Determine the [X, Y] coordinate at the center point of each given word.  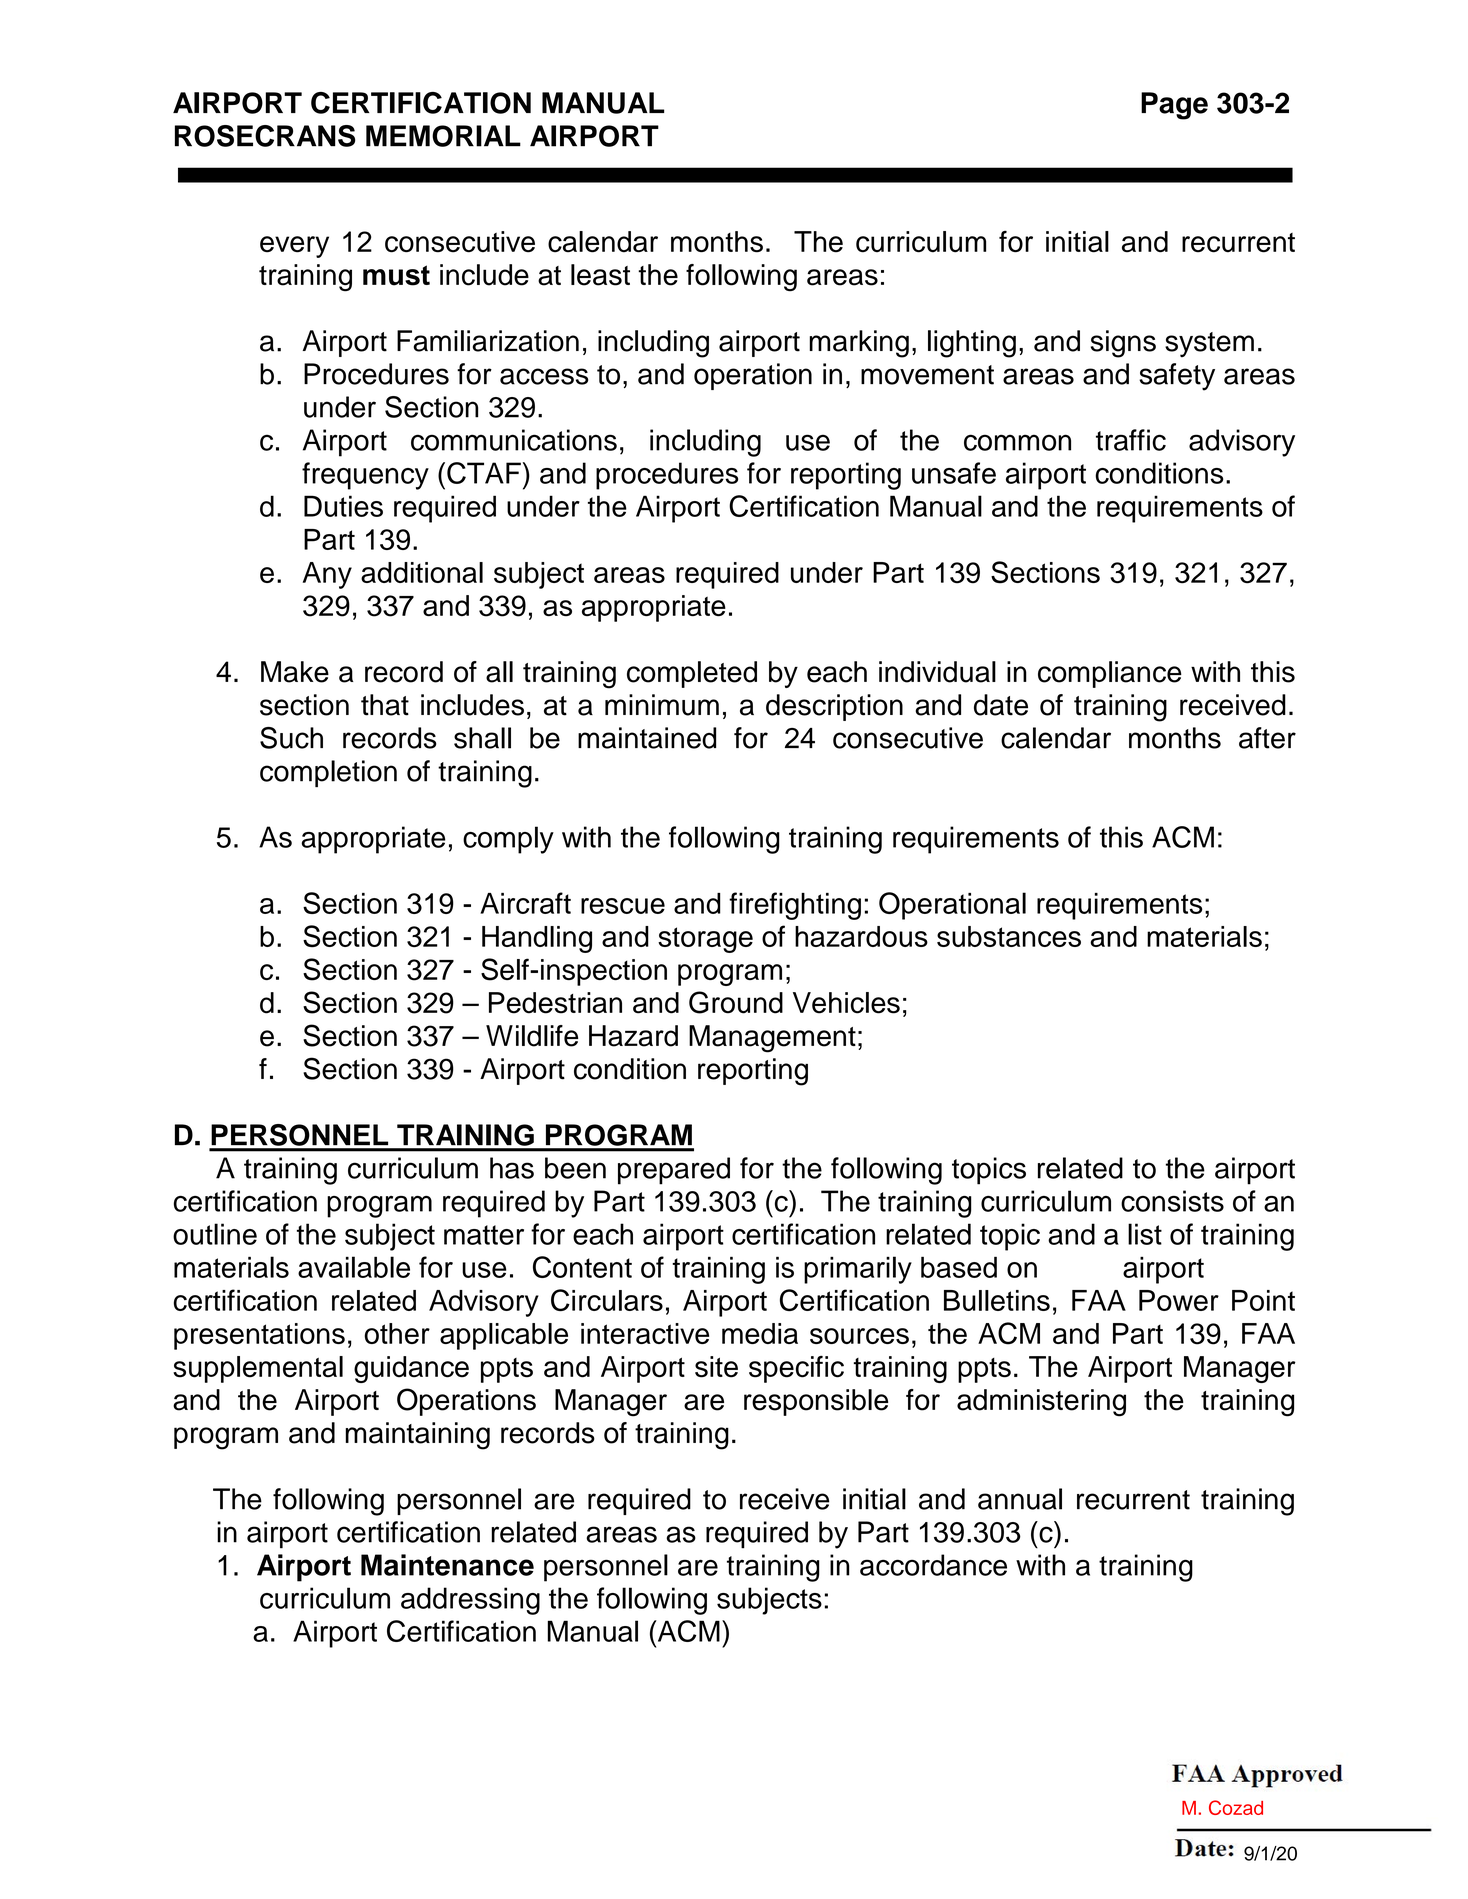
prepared [674, 1171]
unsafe [954, 473]
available [354, 1267]
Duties [343, 506]
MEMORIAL [443, 136]
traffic [1131, 440]
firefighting [795, 906]
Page [1174, 106]
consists [1172, 1201]
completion [328, 773]
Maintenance [447, 1565]
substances [1009, 936]
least [600, 275]
